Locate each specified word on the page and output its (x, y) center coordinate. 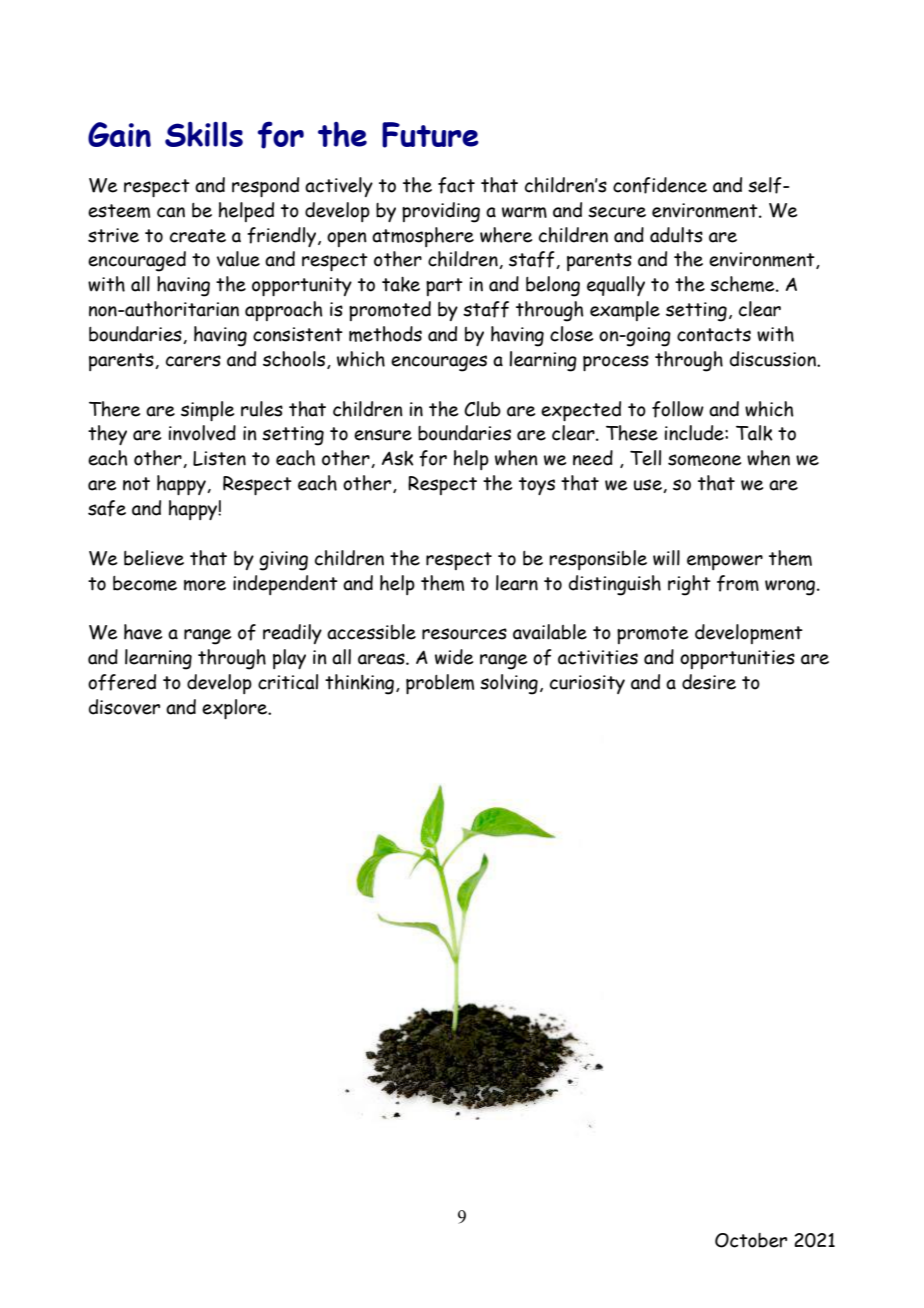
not (136, 484)
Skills (204, 134)
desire (709, 682)
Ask (397, 458)
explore (236, 709)
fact (456, 185)
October (751, 1240)
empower (725, 562)
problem (440, 684)
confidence (660, 185)
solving (509, 684)
